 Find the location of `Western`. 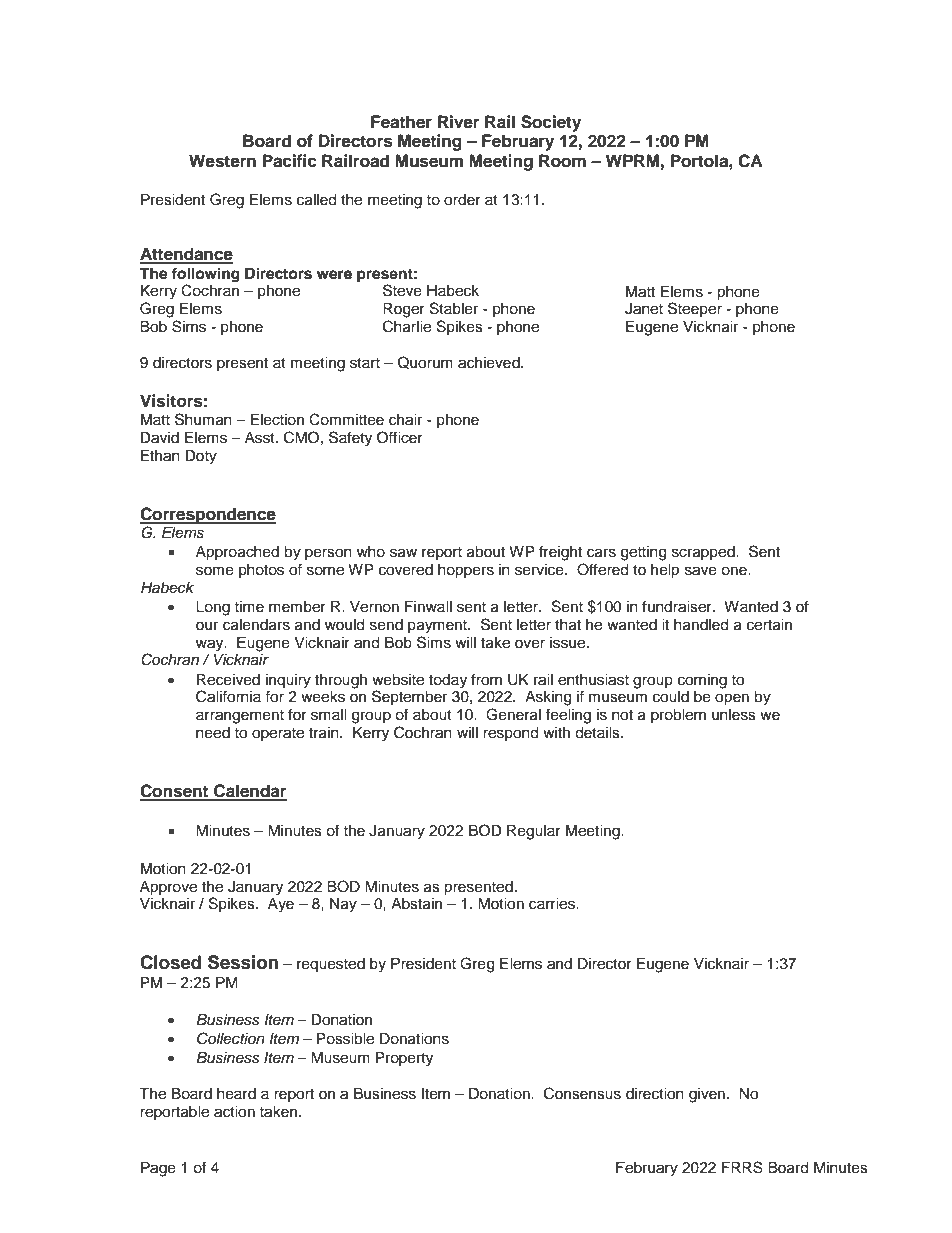

Western is located at coordinates (222, 161).
